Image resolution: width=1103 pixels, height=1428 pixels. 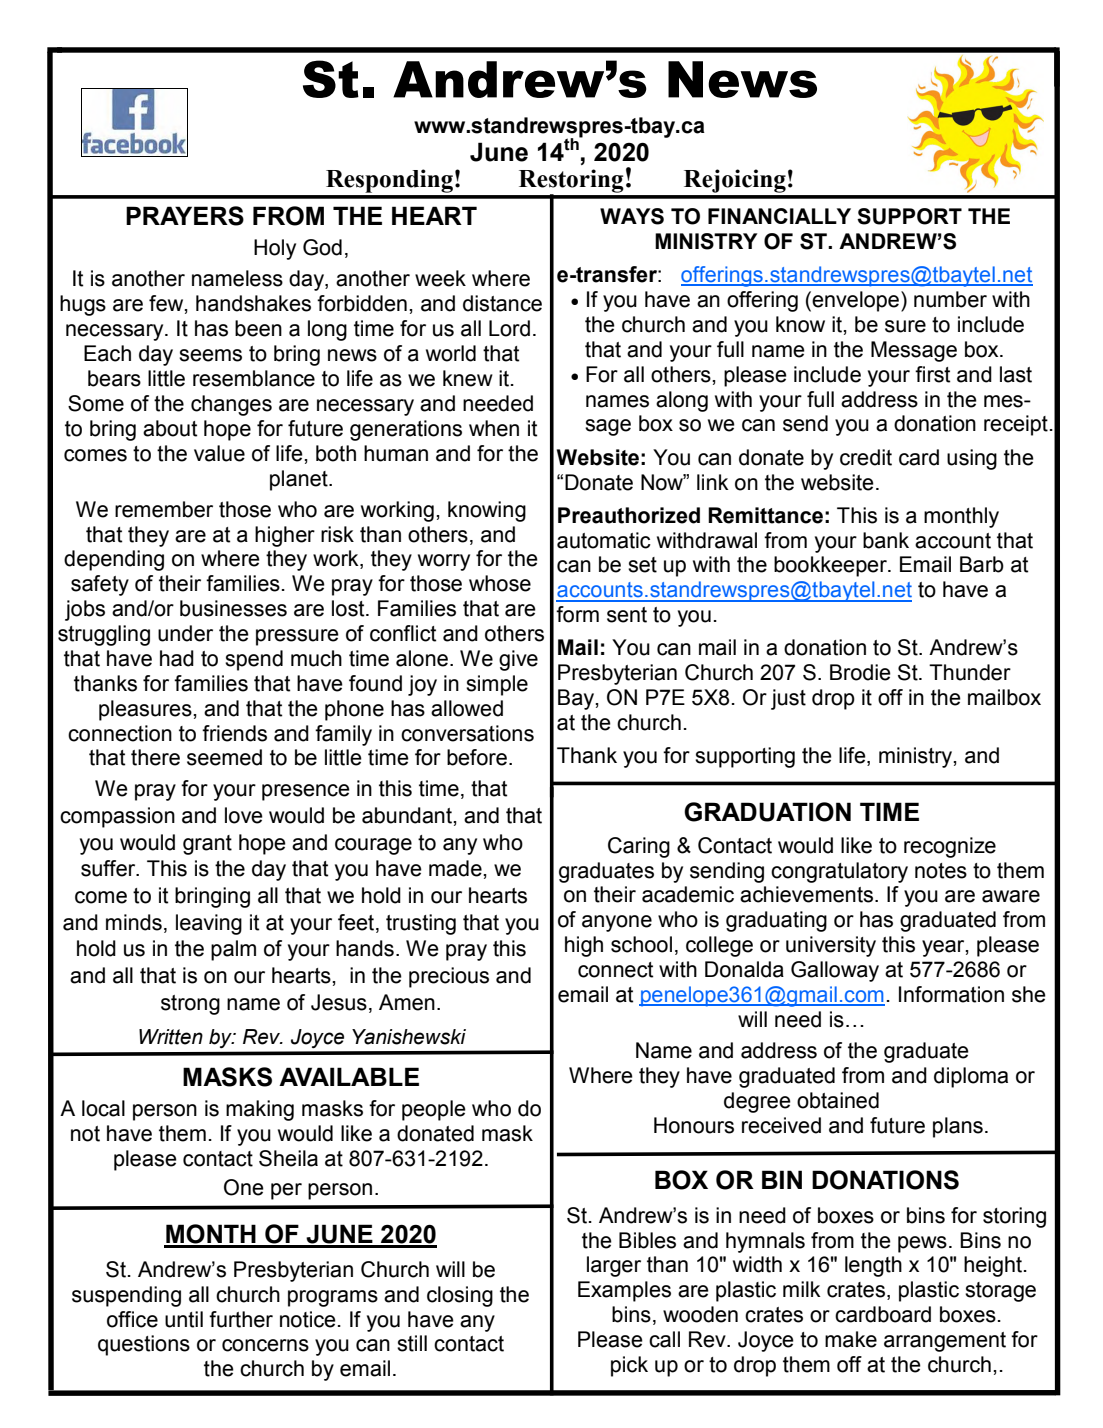 What do you see at coordinates (224, 757) in the page?
I see `seemed` at bounding box center [224, 757].
